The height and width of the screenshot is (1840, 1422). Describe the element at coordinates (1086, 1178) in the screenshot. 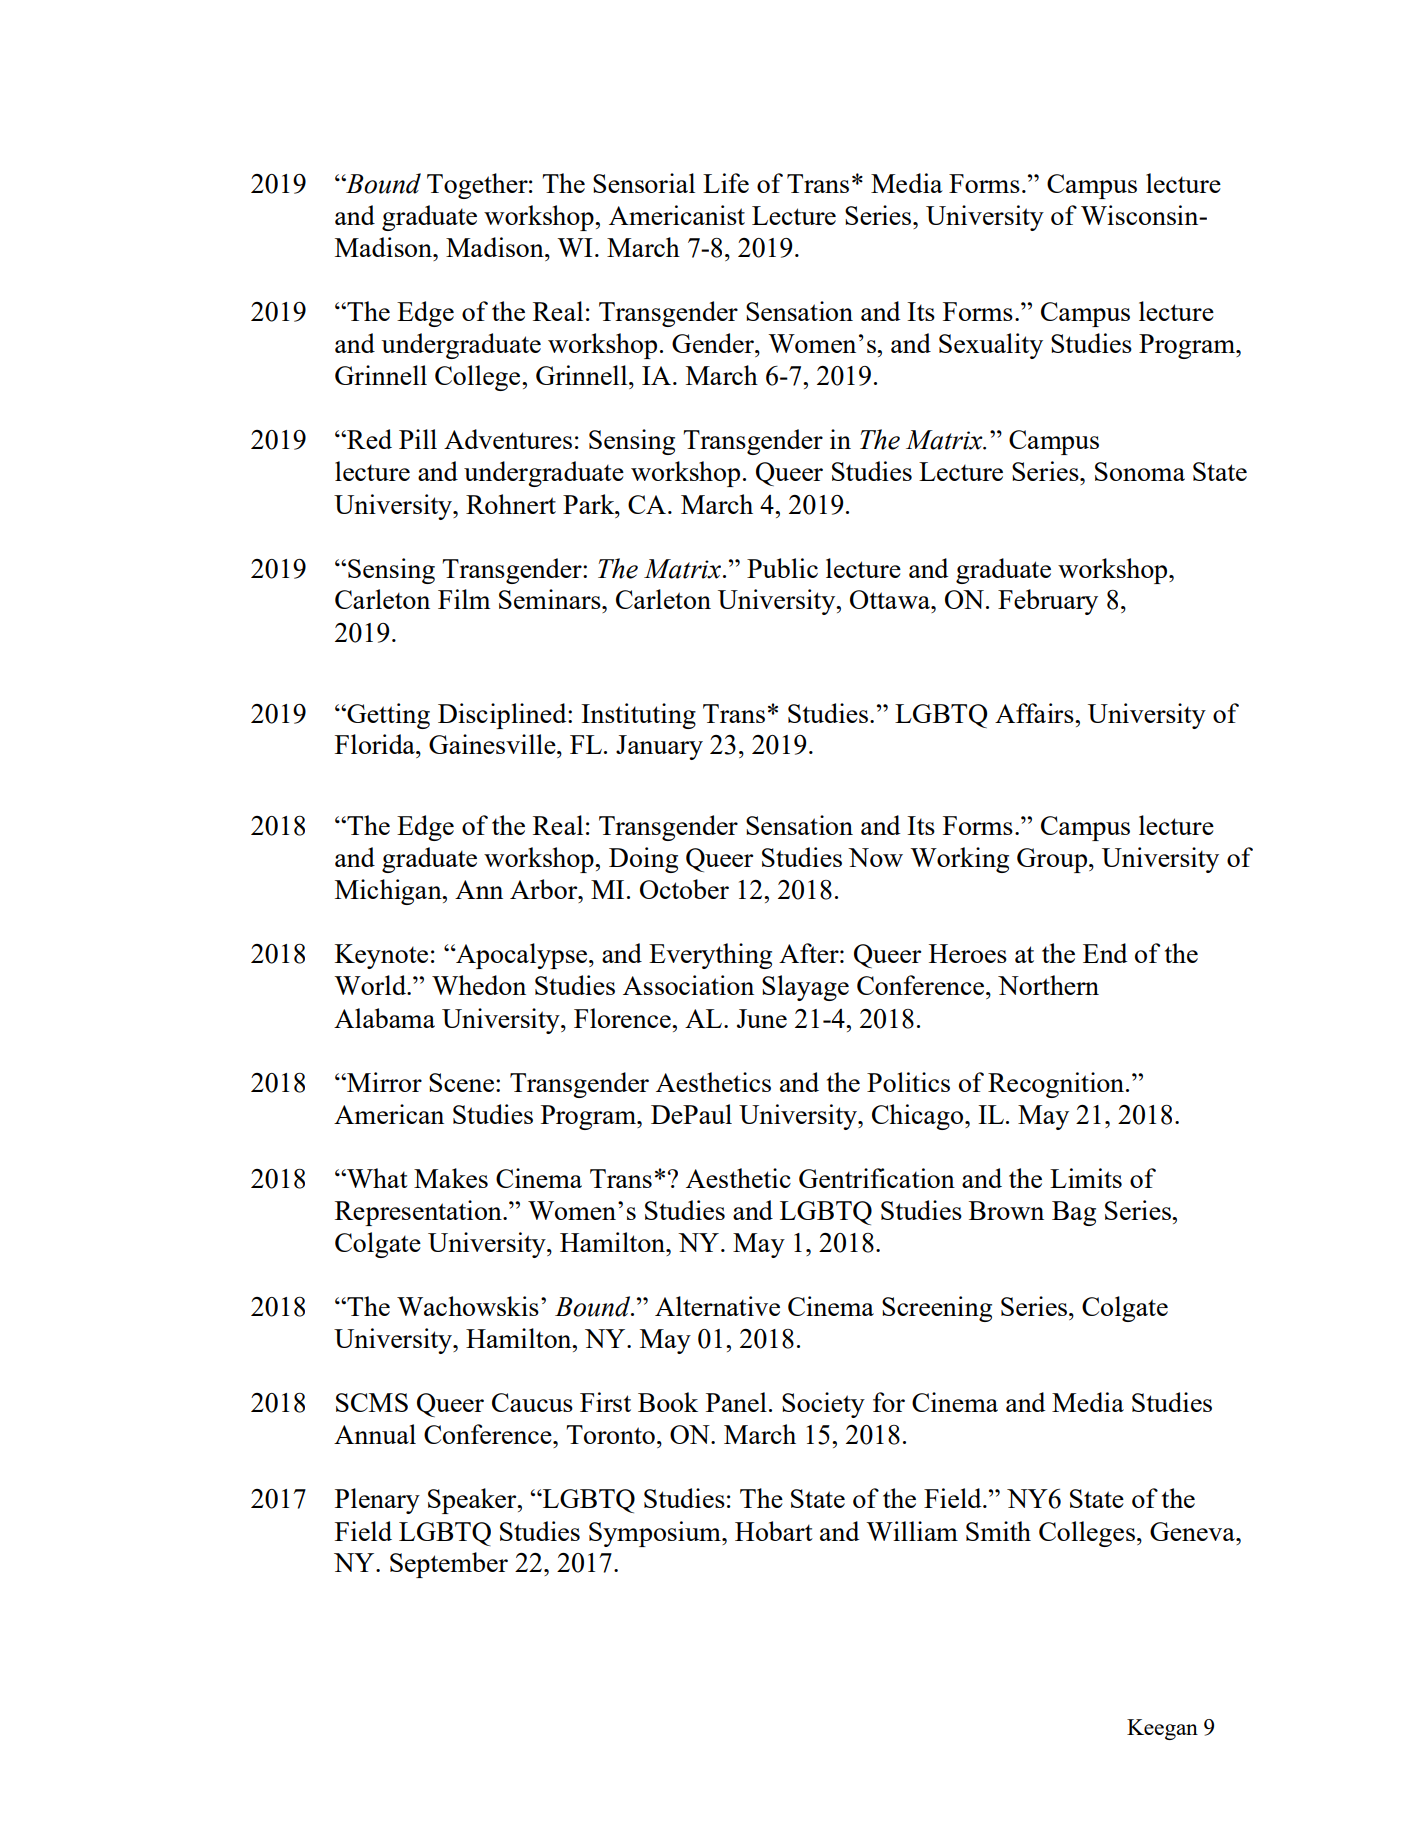

I see `Limits` at that location.
